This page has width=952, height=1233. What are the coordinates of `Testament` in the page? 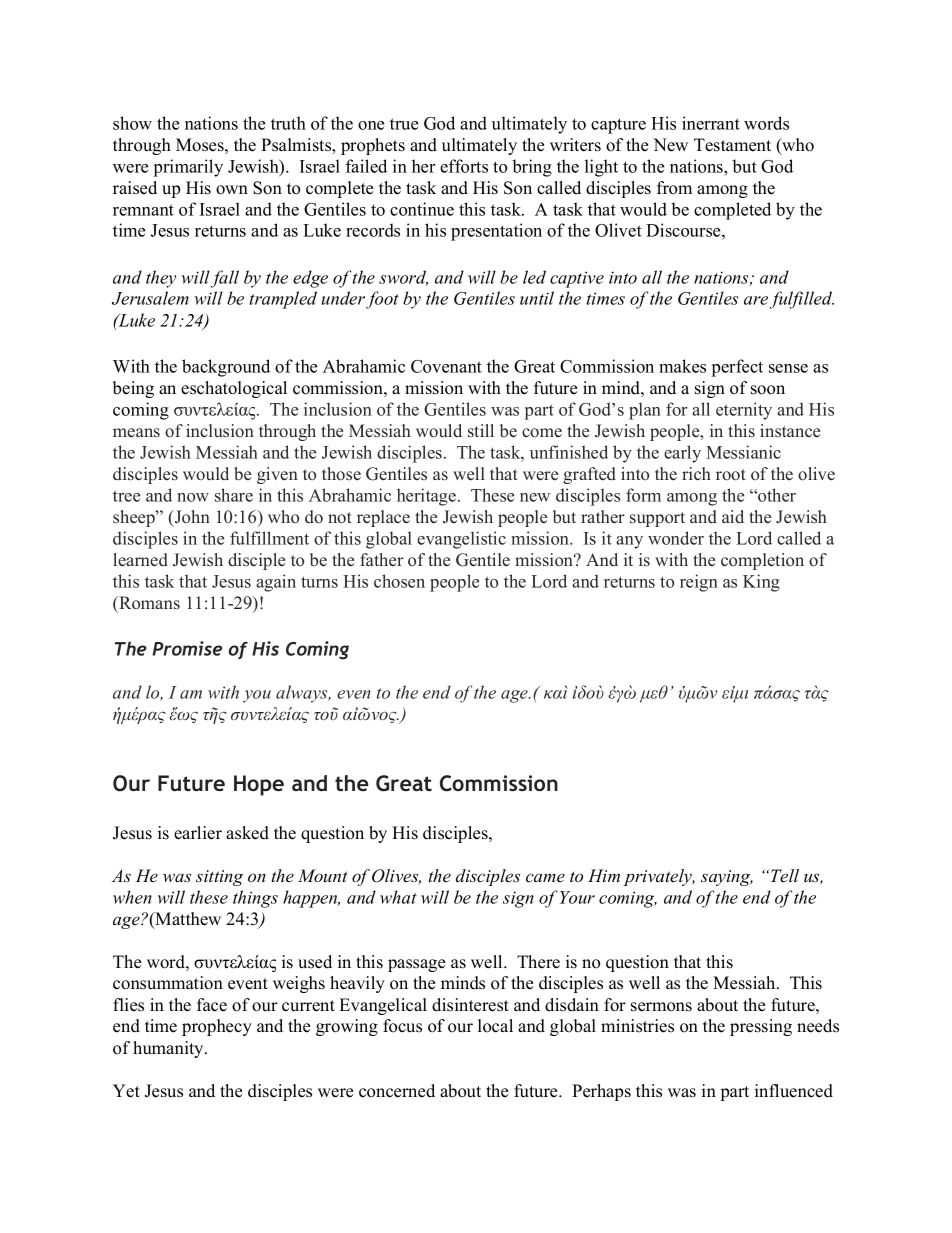 It's located at (732, 145).
